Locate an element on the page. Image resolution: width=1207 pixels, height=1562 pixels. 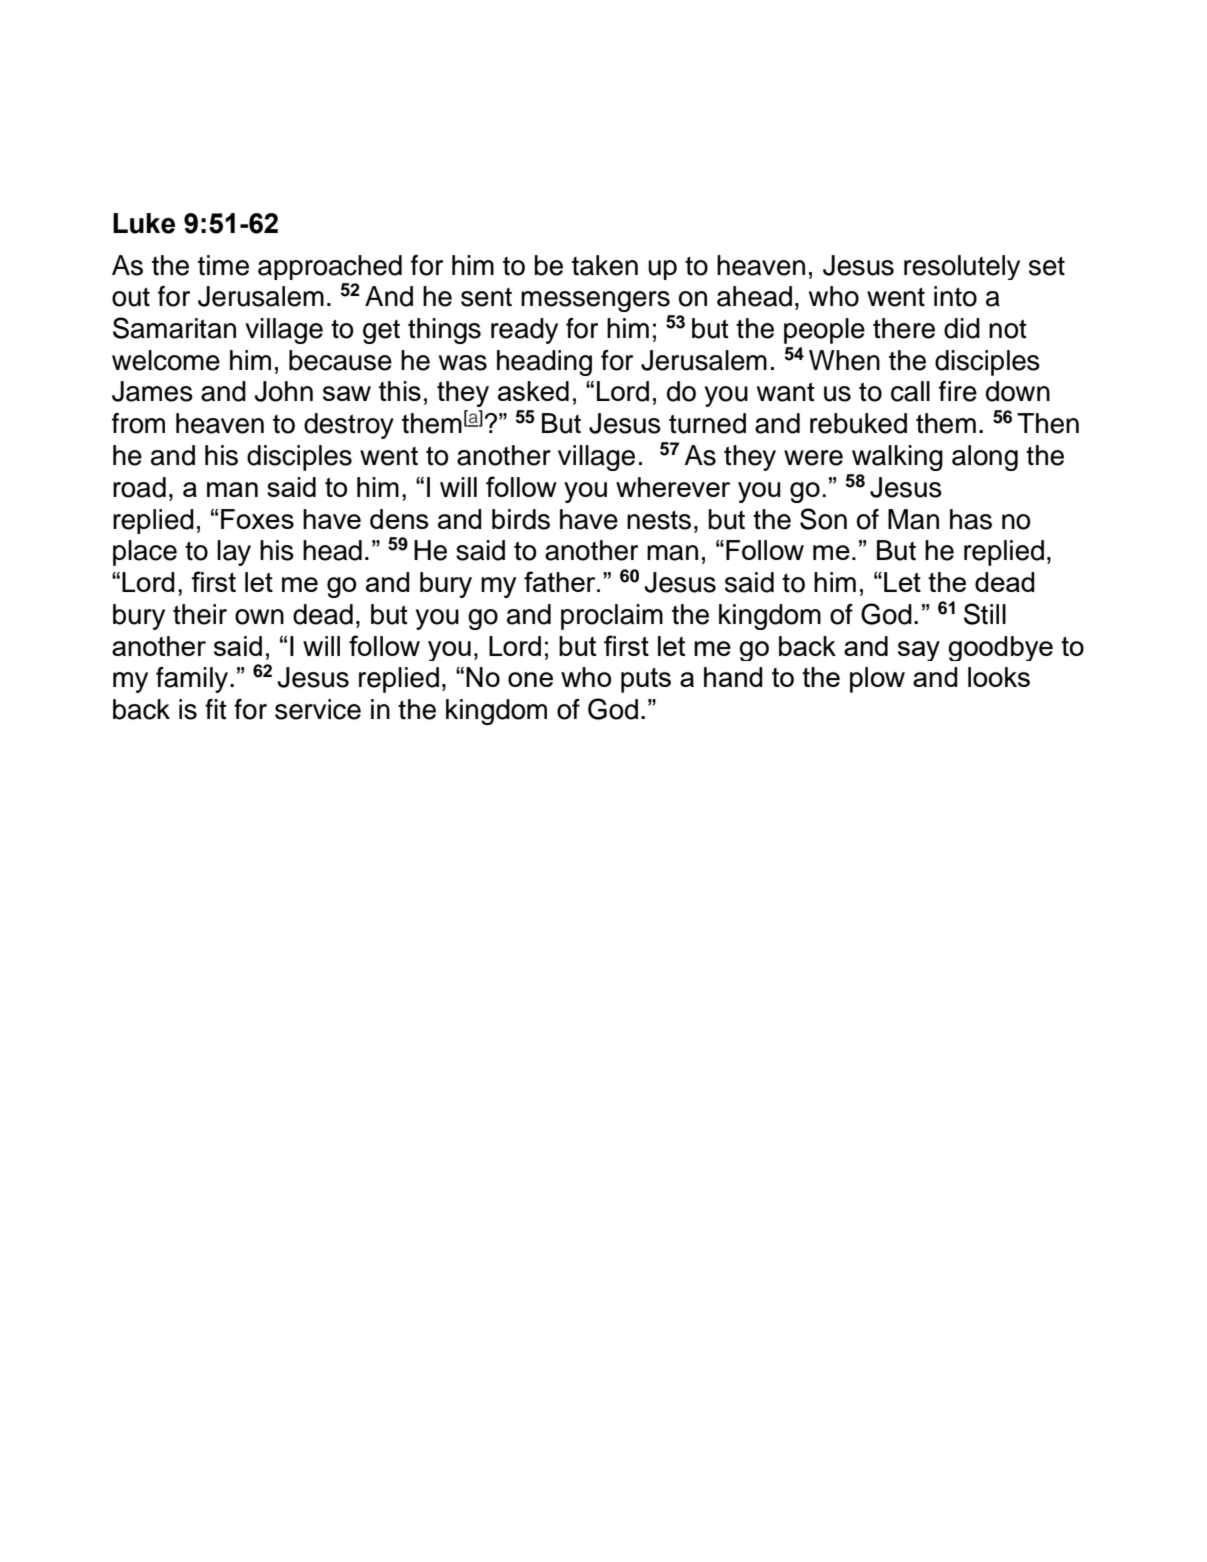
time is located at coordinates (223, 265).
